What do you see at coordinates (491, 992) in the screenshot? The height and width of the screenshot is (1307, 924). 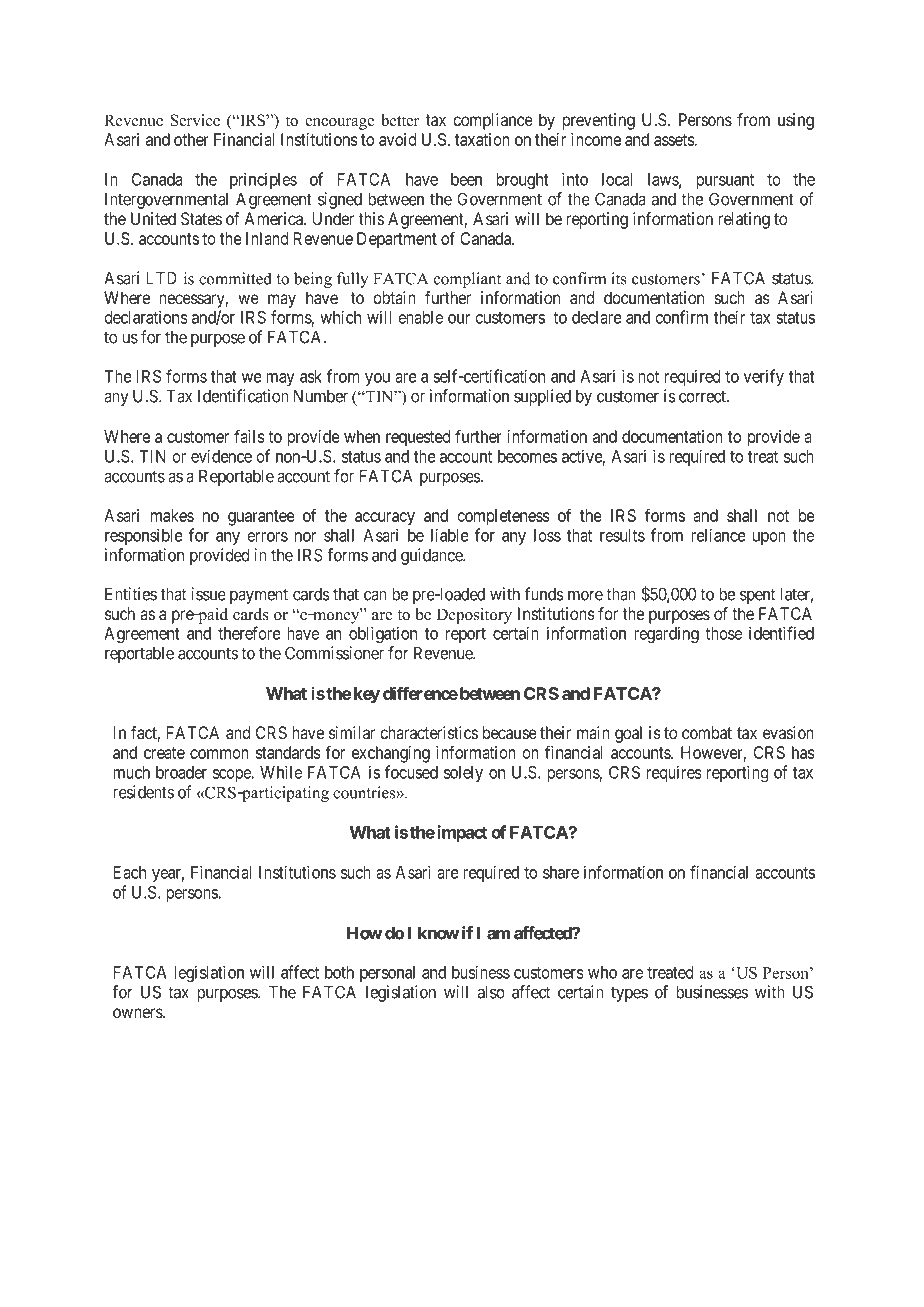 I see `also` at bounding box center [491, 992].
